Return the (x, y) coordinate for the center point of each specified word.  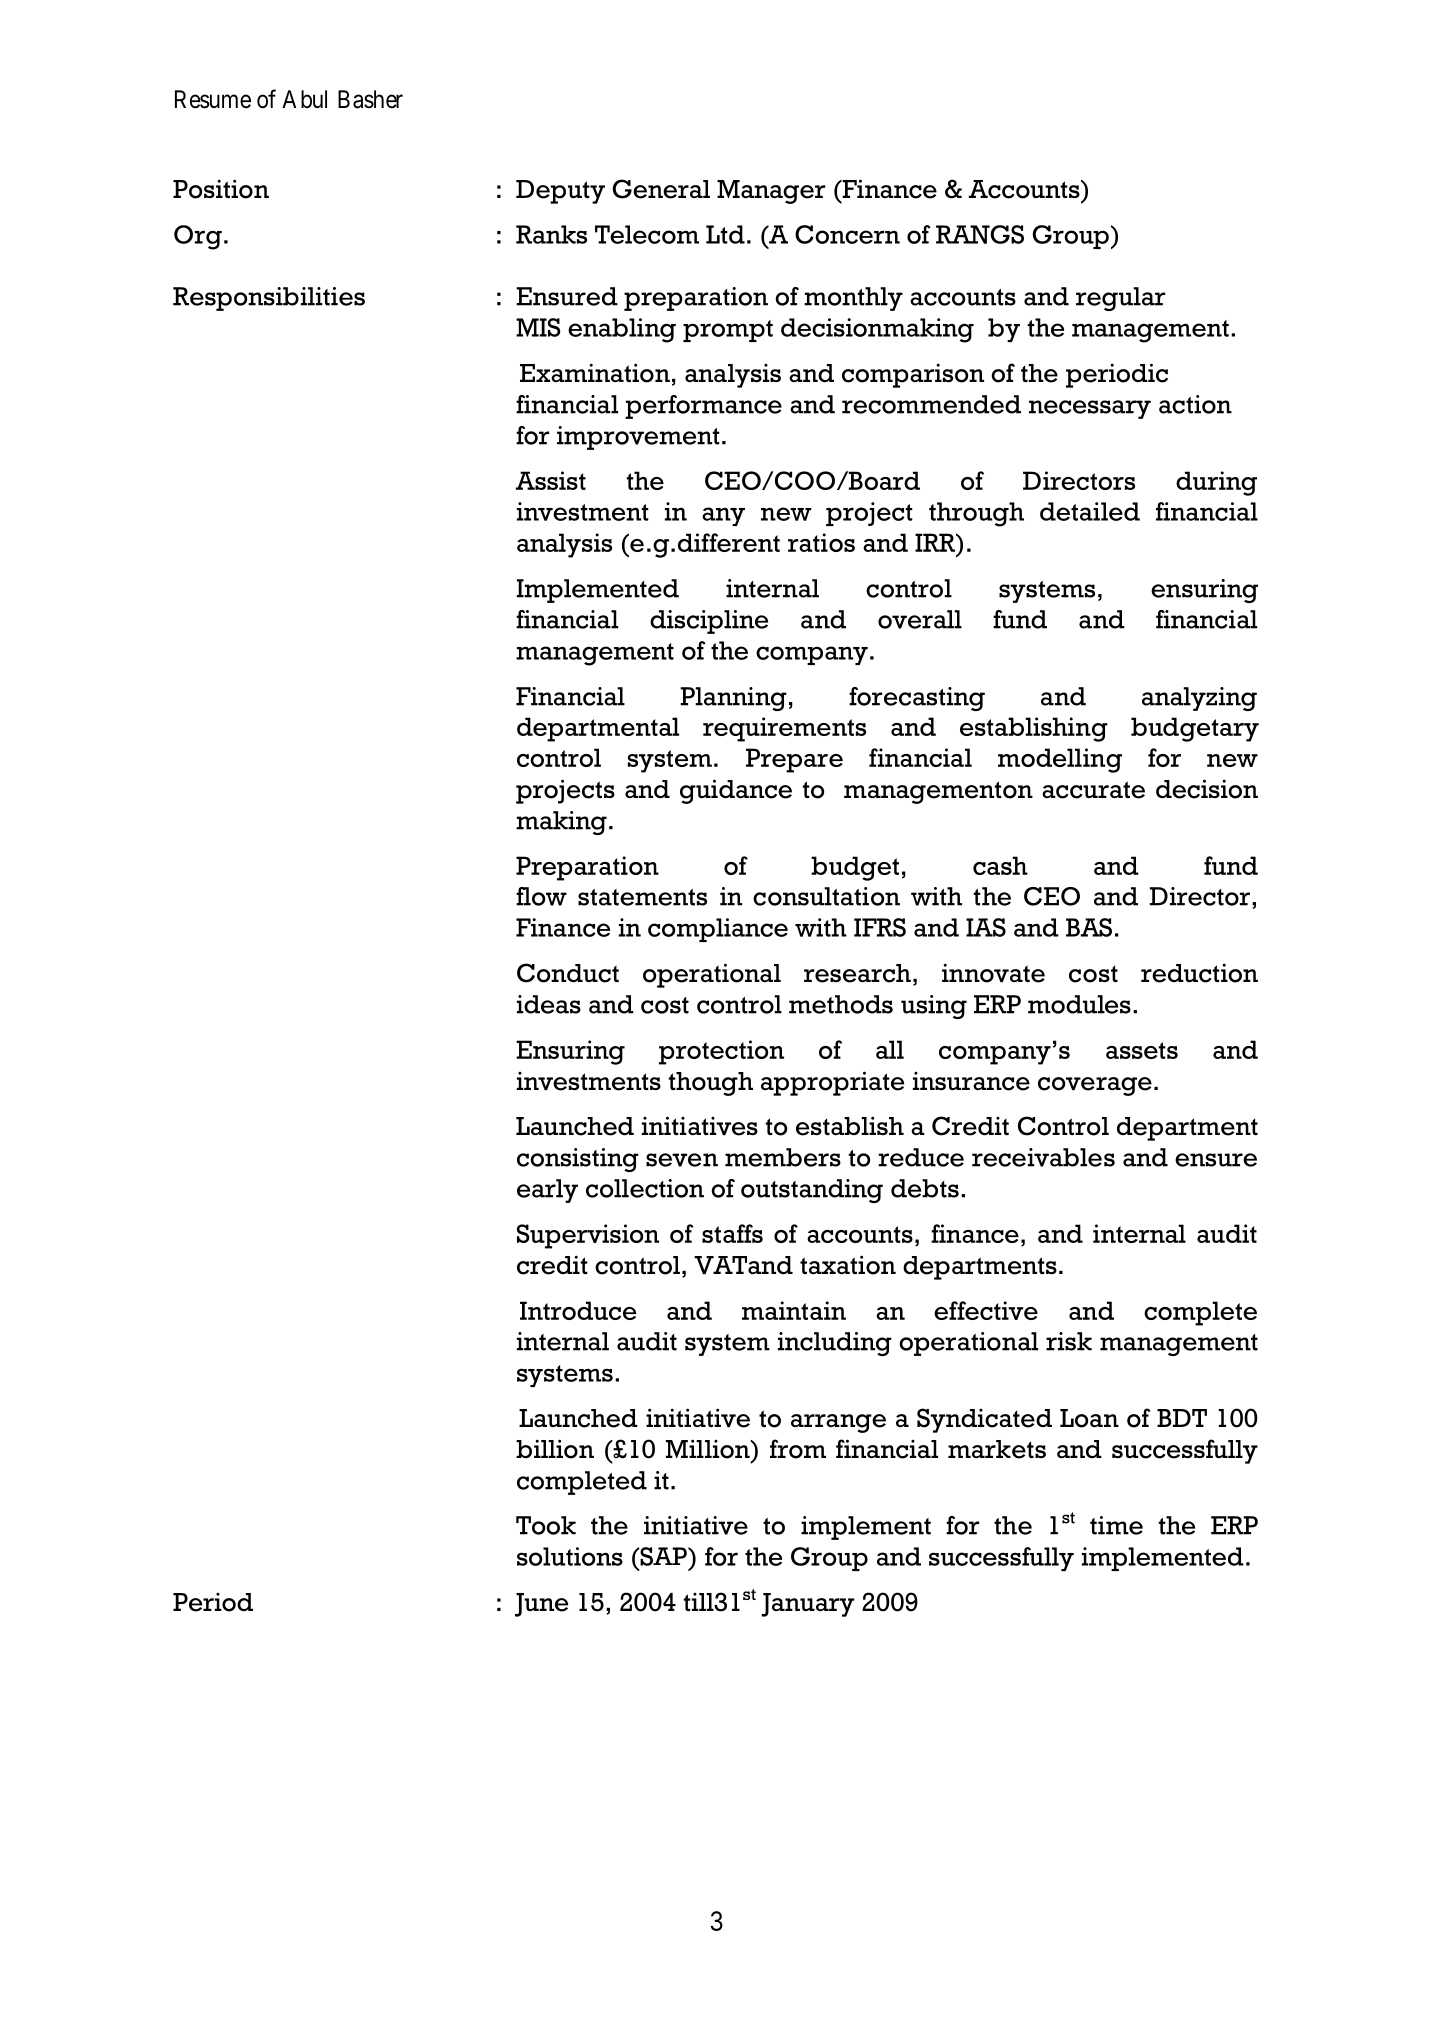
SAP (663, 1556)
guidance (736, 791)
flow (541, 896)
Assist (550, 480)
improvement (638, 438)
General (661, 189)
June (541, 1605)
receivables (1043, 1157)
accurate (1093, 790)
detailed (1090, 511)
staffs (732, 1233)
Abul (304, 99)
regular (1120, 299)
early (547, 1191)
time (1116, 1525)
